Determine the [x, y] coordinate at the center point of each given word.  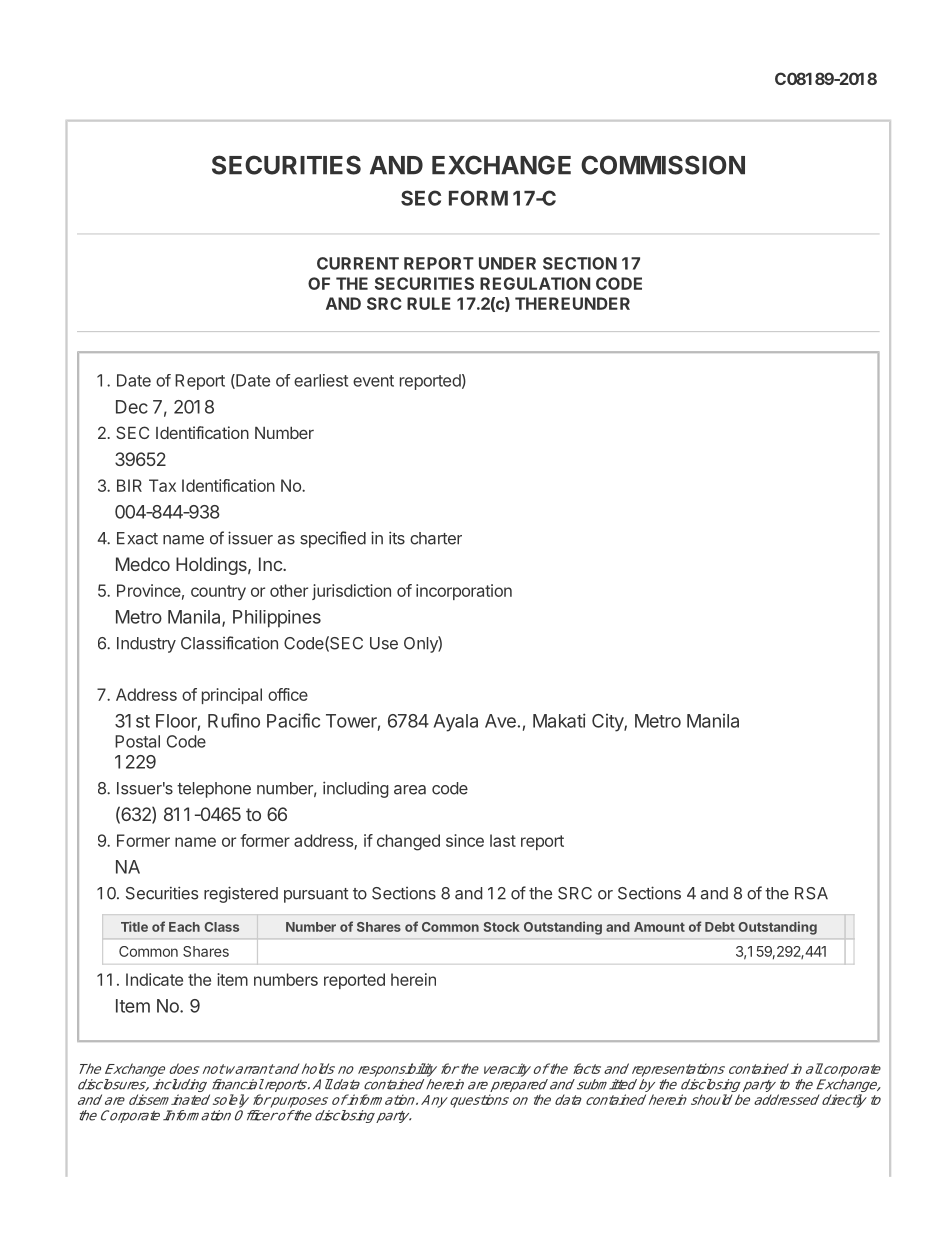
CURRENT [358, 263]
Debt [720, 927]
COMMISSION [663, 165]
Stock [502, 927]
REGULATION [535, 283]
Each [184, 927]
